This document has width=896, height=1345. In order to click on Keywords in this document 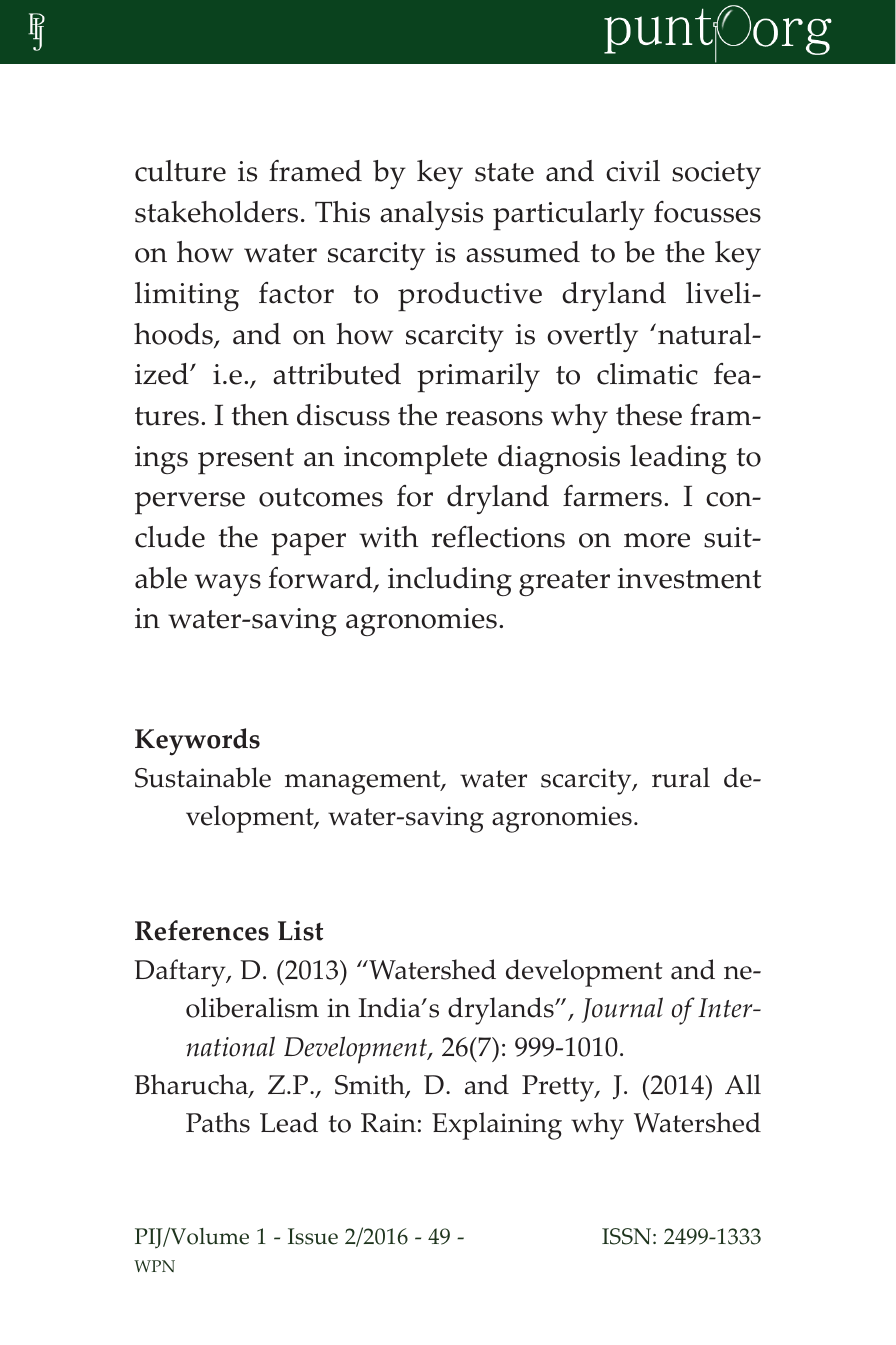, I will do `click(197, 742)`.
